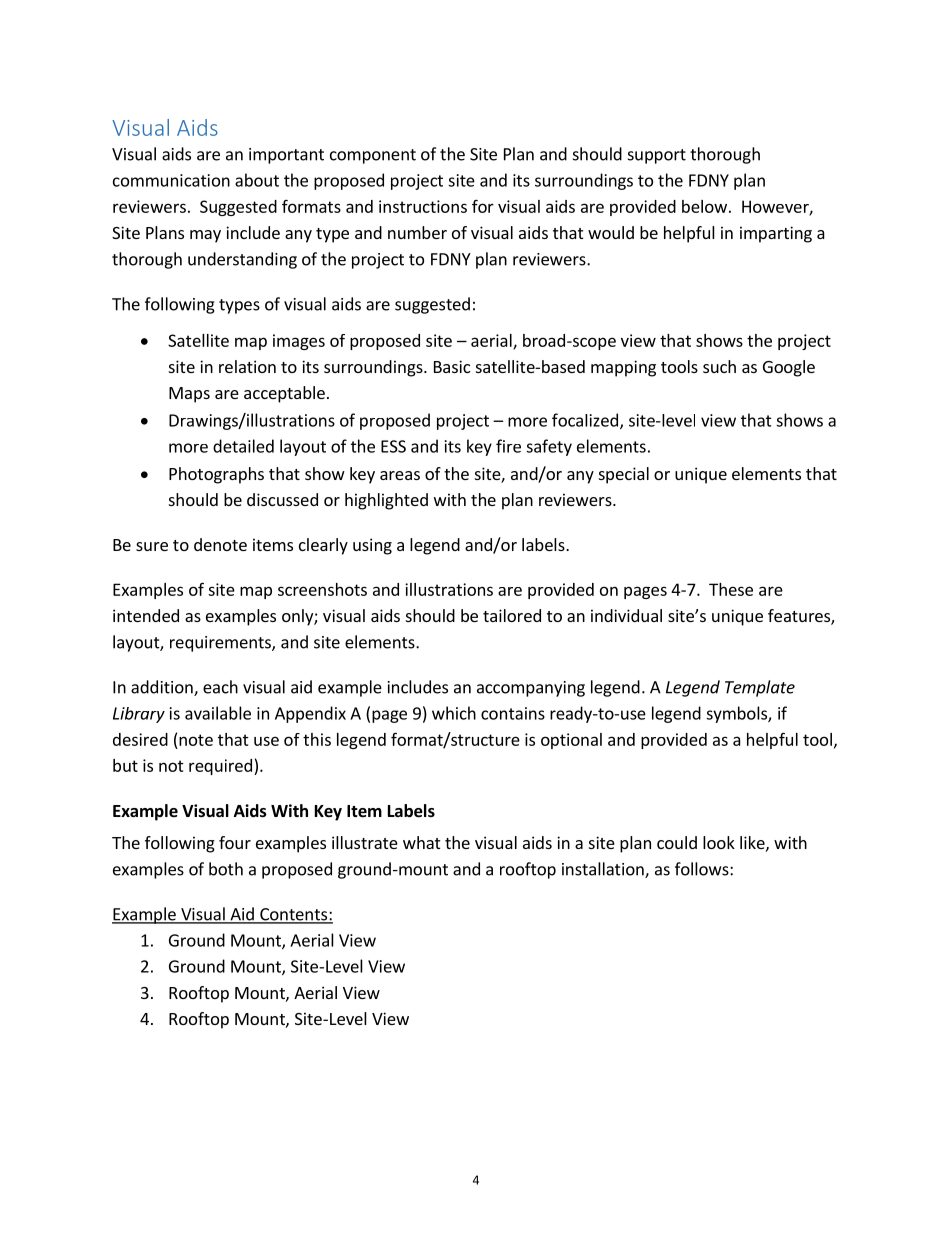 This screenshot has width=952, height=1233. Describe the element at coordinates (760, 688) in the screenshot. I see `Template` at that location.
